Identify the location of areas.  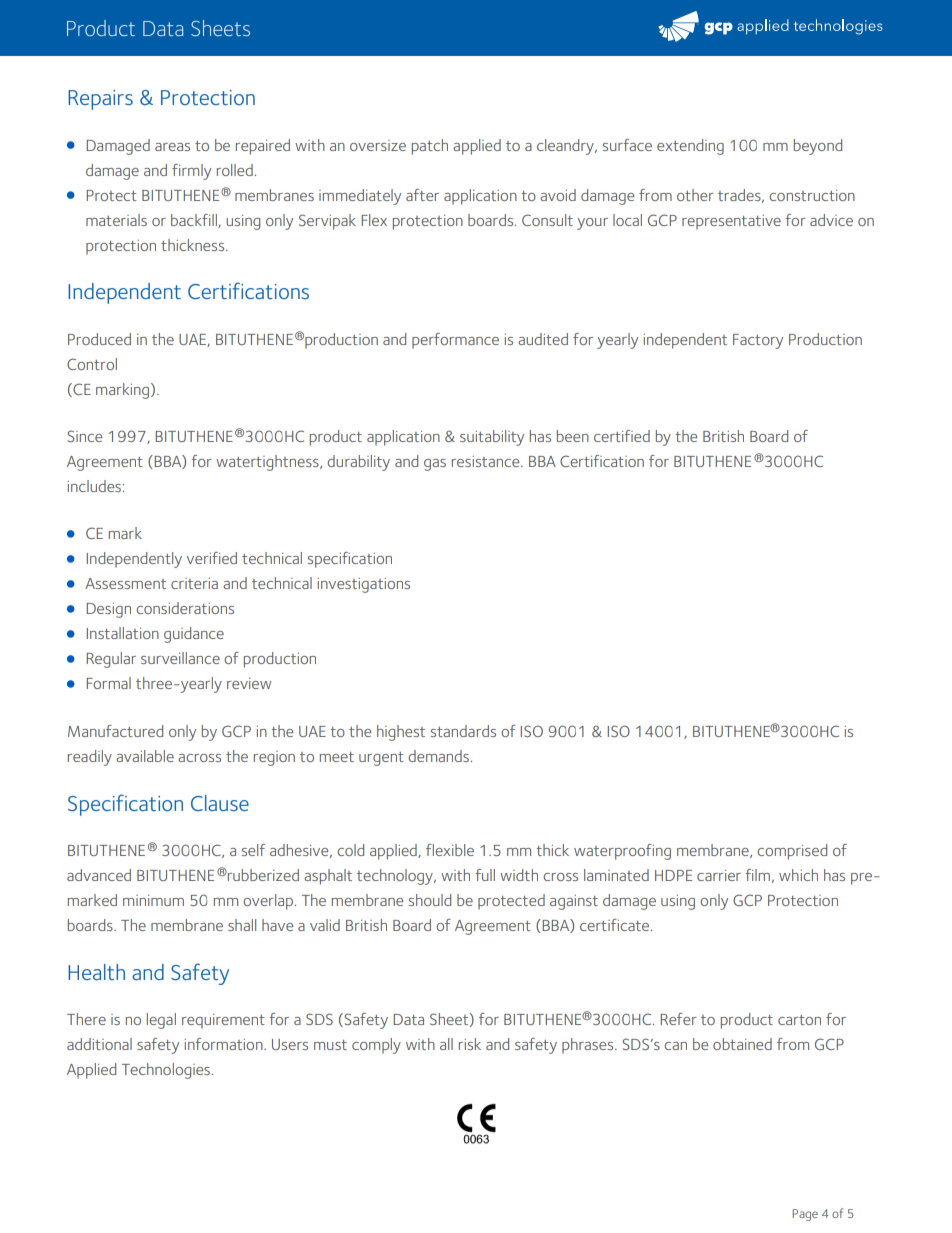
(172, 147).
